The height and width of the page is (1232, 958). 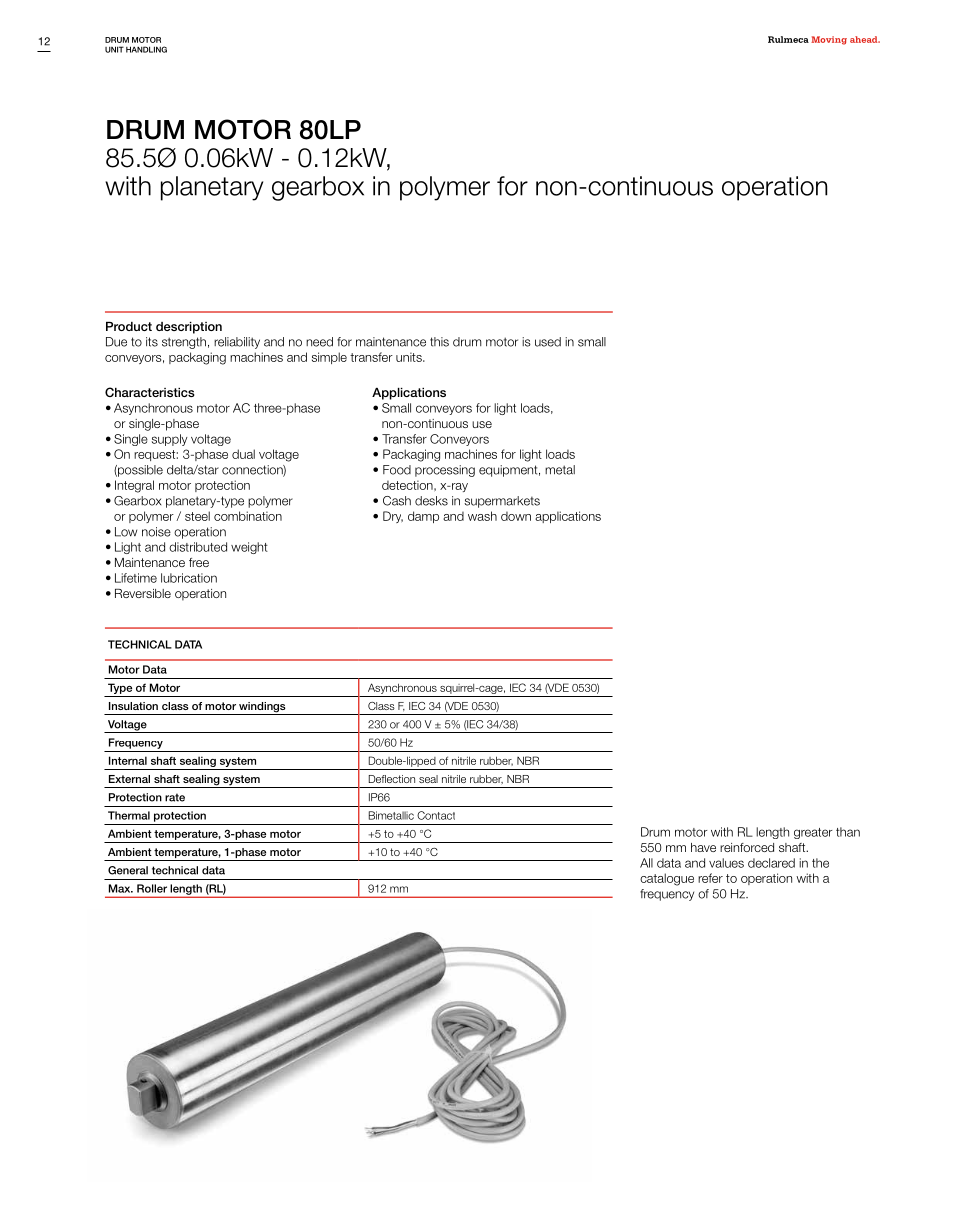 I want to click on down, so click(x=516, y=516).
